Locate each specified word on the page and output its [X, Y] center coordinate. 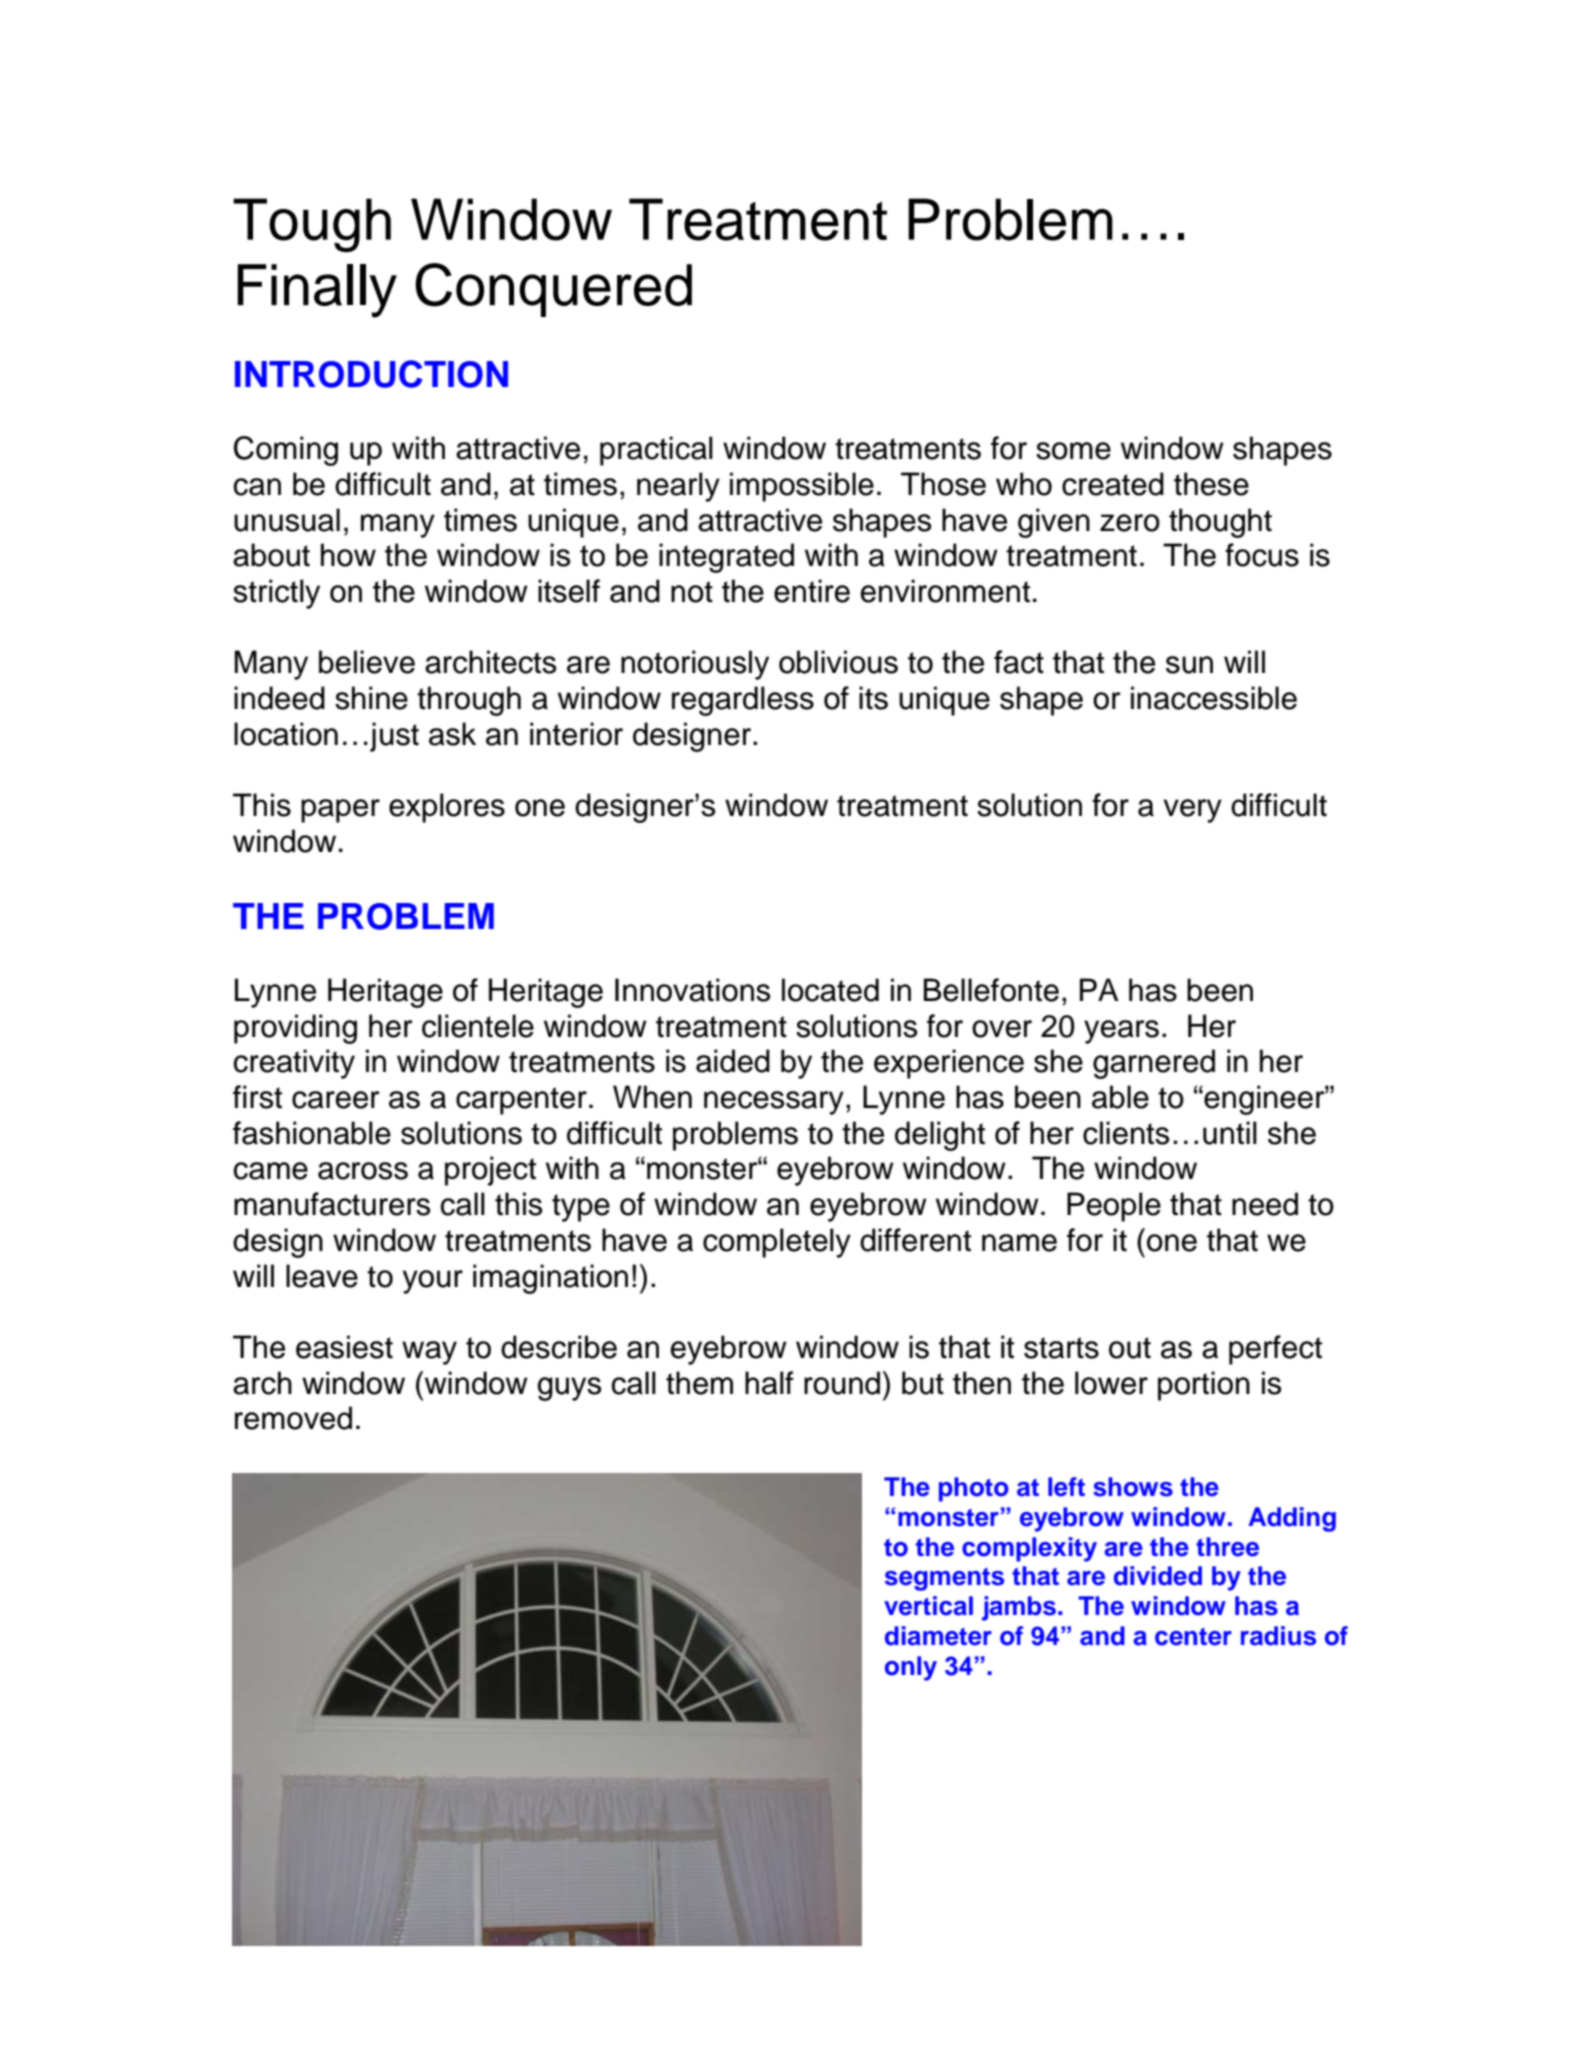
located [830, 990]
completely [777, 1243]
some [1073, 451]
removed [293, 1418]
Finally [317, 291]
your [433, 1282]
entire [812, 591]
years [1121, 1032]
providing [295, 1029]
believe [367, 662]
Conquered [553, 290]
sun [1189, 665]
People [1114, 1207]
